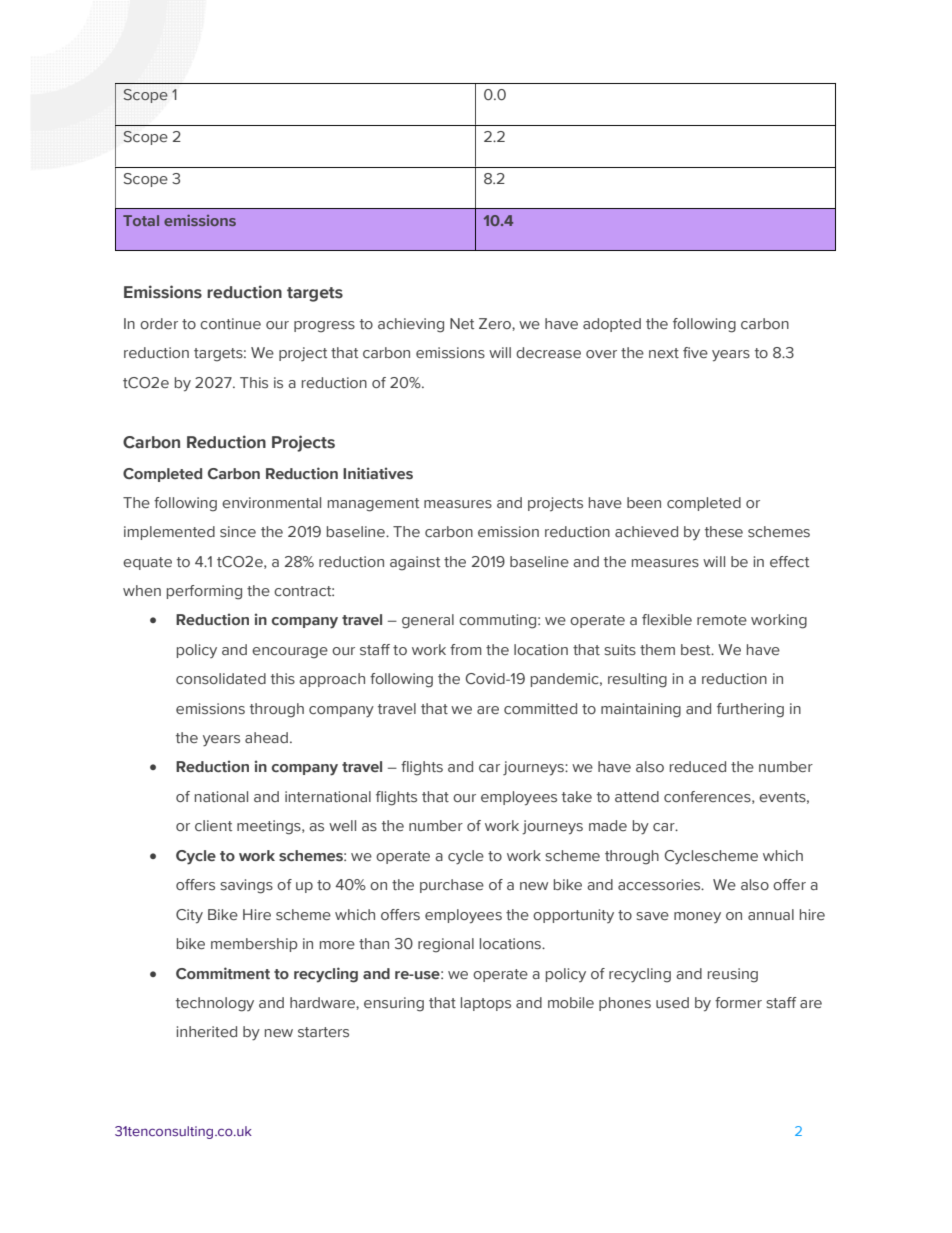  I want to click on technology, so click(215, 1004).
